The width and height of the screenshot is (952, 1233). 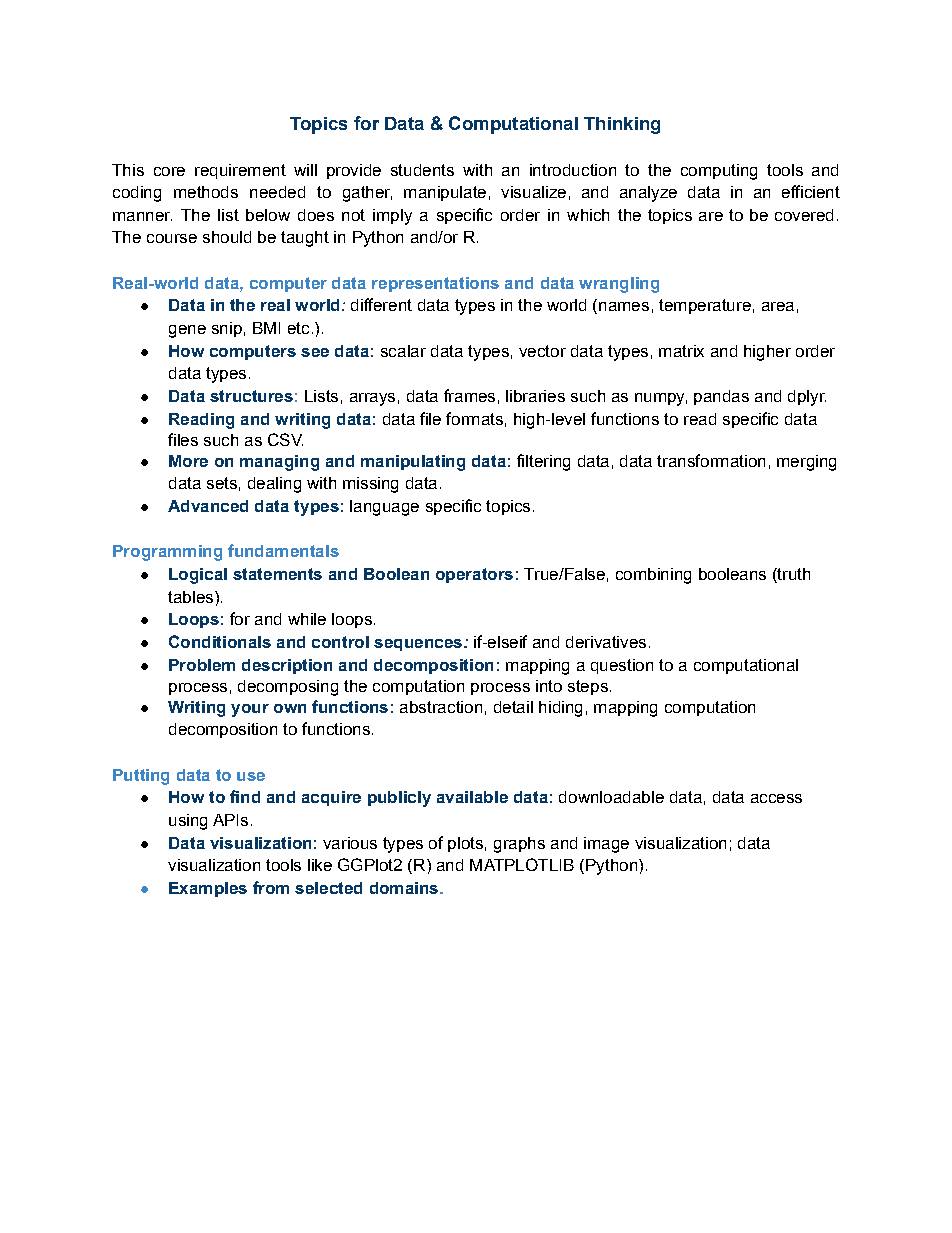 What do you see at coordinates (208, 506) in the screenshot?
I see `Advanced` at bounding box center [208, 506].
